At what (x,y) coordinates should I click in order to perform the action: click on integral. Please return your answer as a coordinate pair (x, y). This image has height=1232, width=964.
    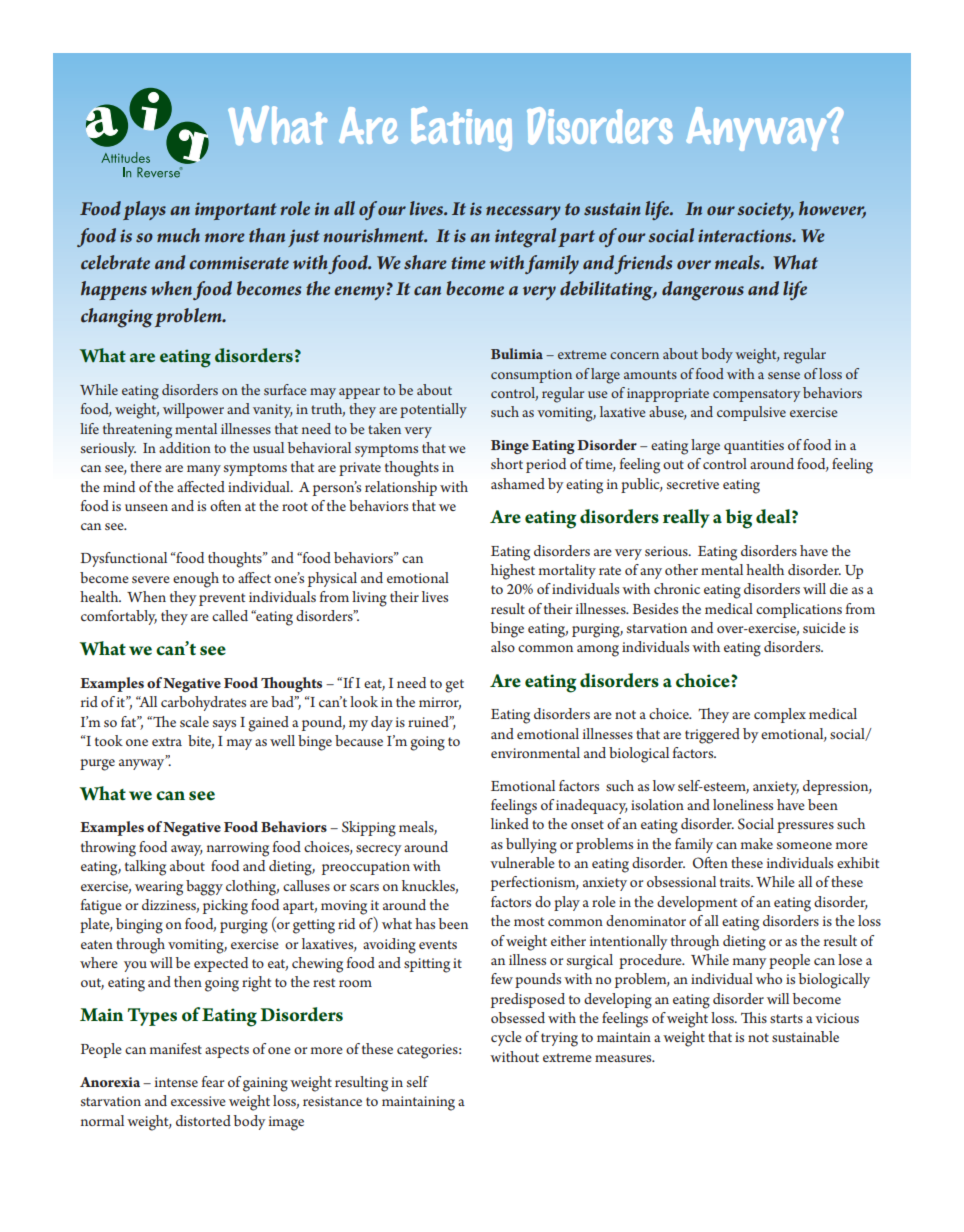
    Looking at the image, I should click on (525, 238).
